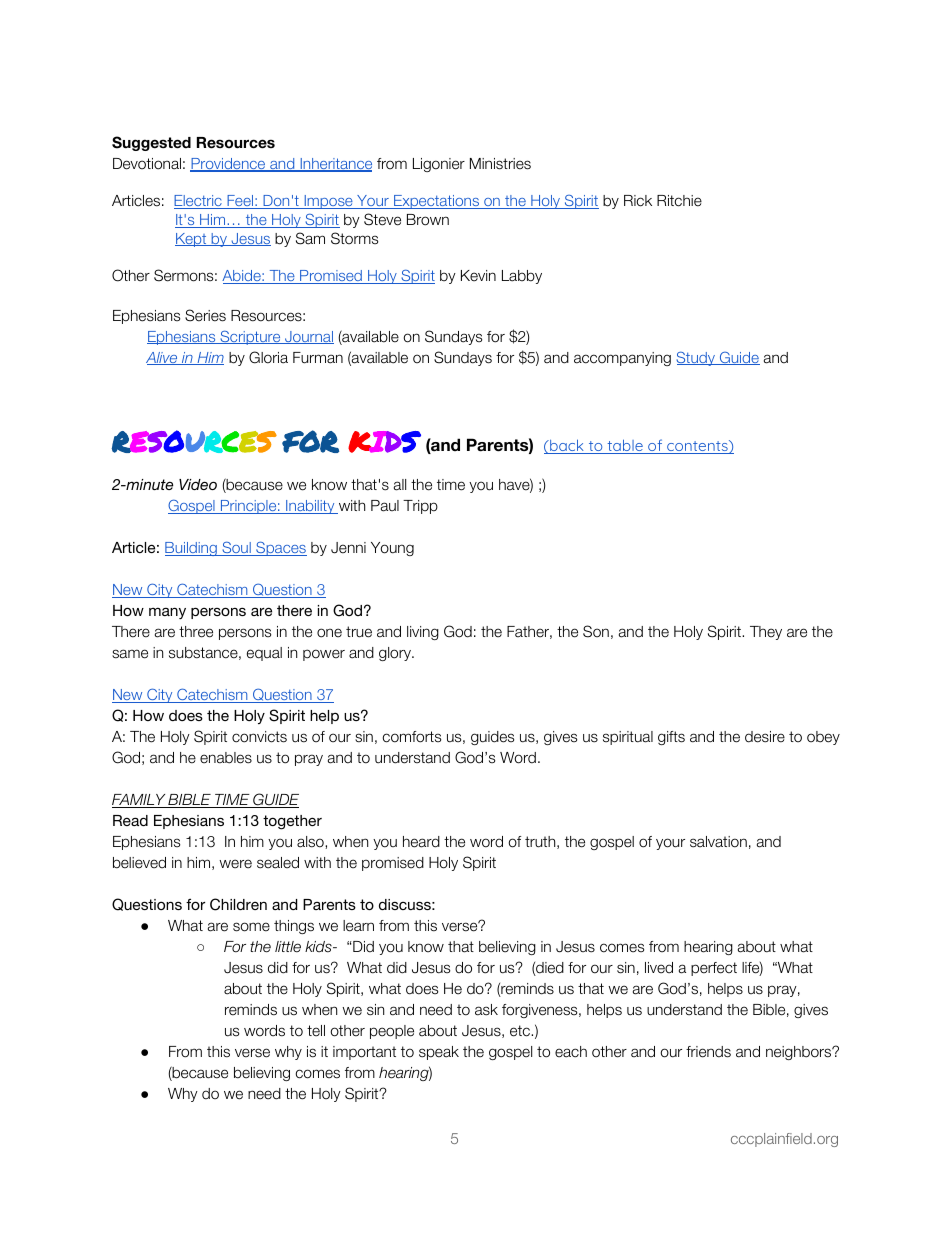 The height and width of the screenshot is (1233, 952). I want to click on Ritchie, so click(679, 201).
